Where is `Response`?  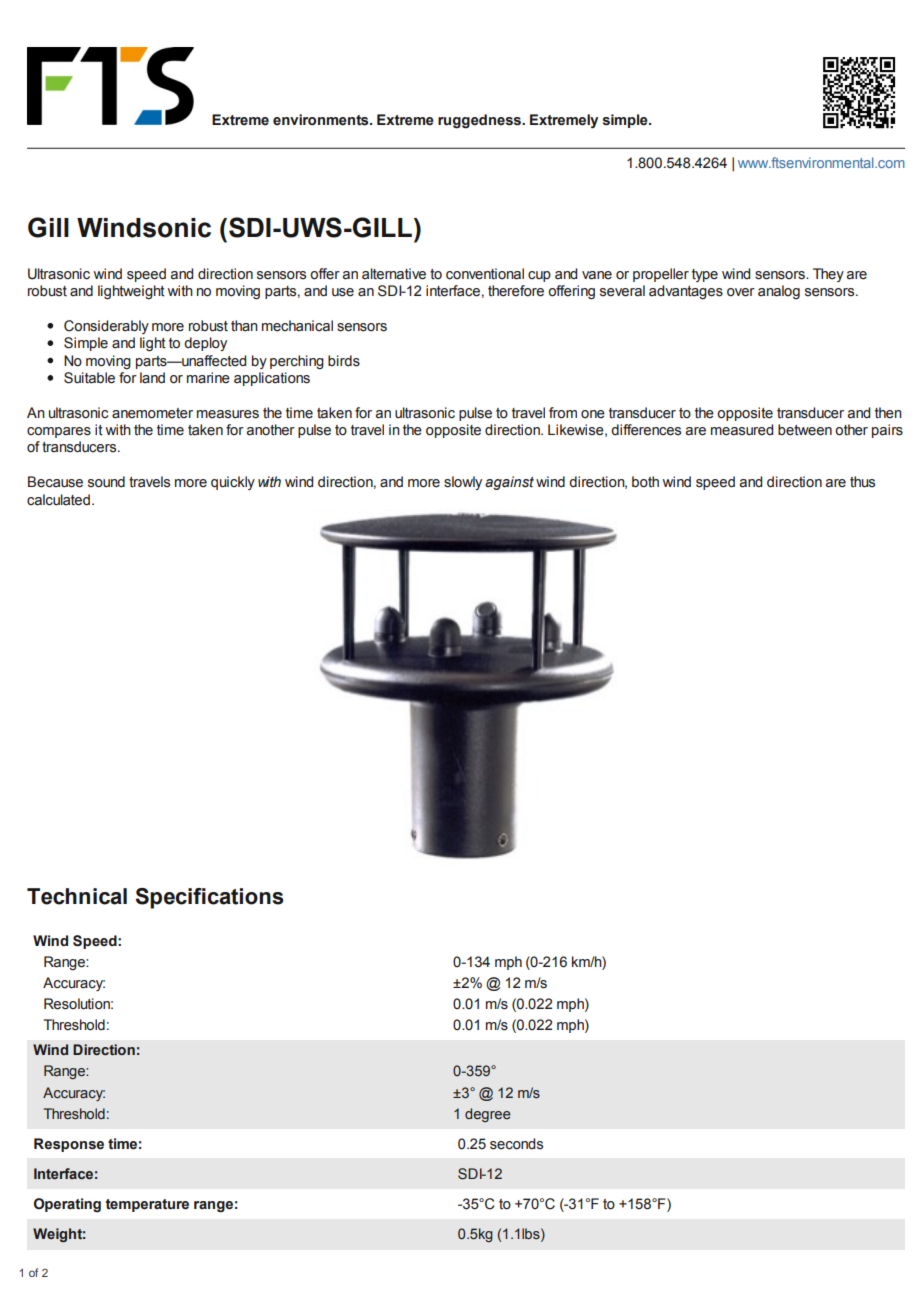
Response is located at coordinates (69, 1145).
